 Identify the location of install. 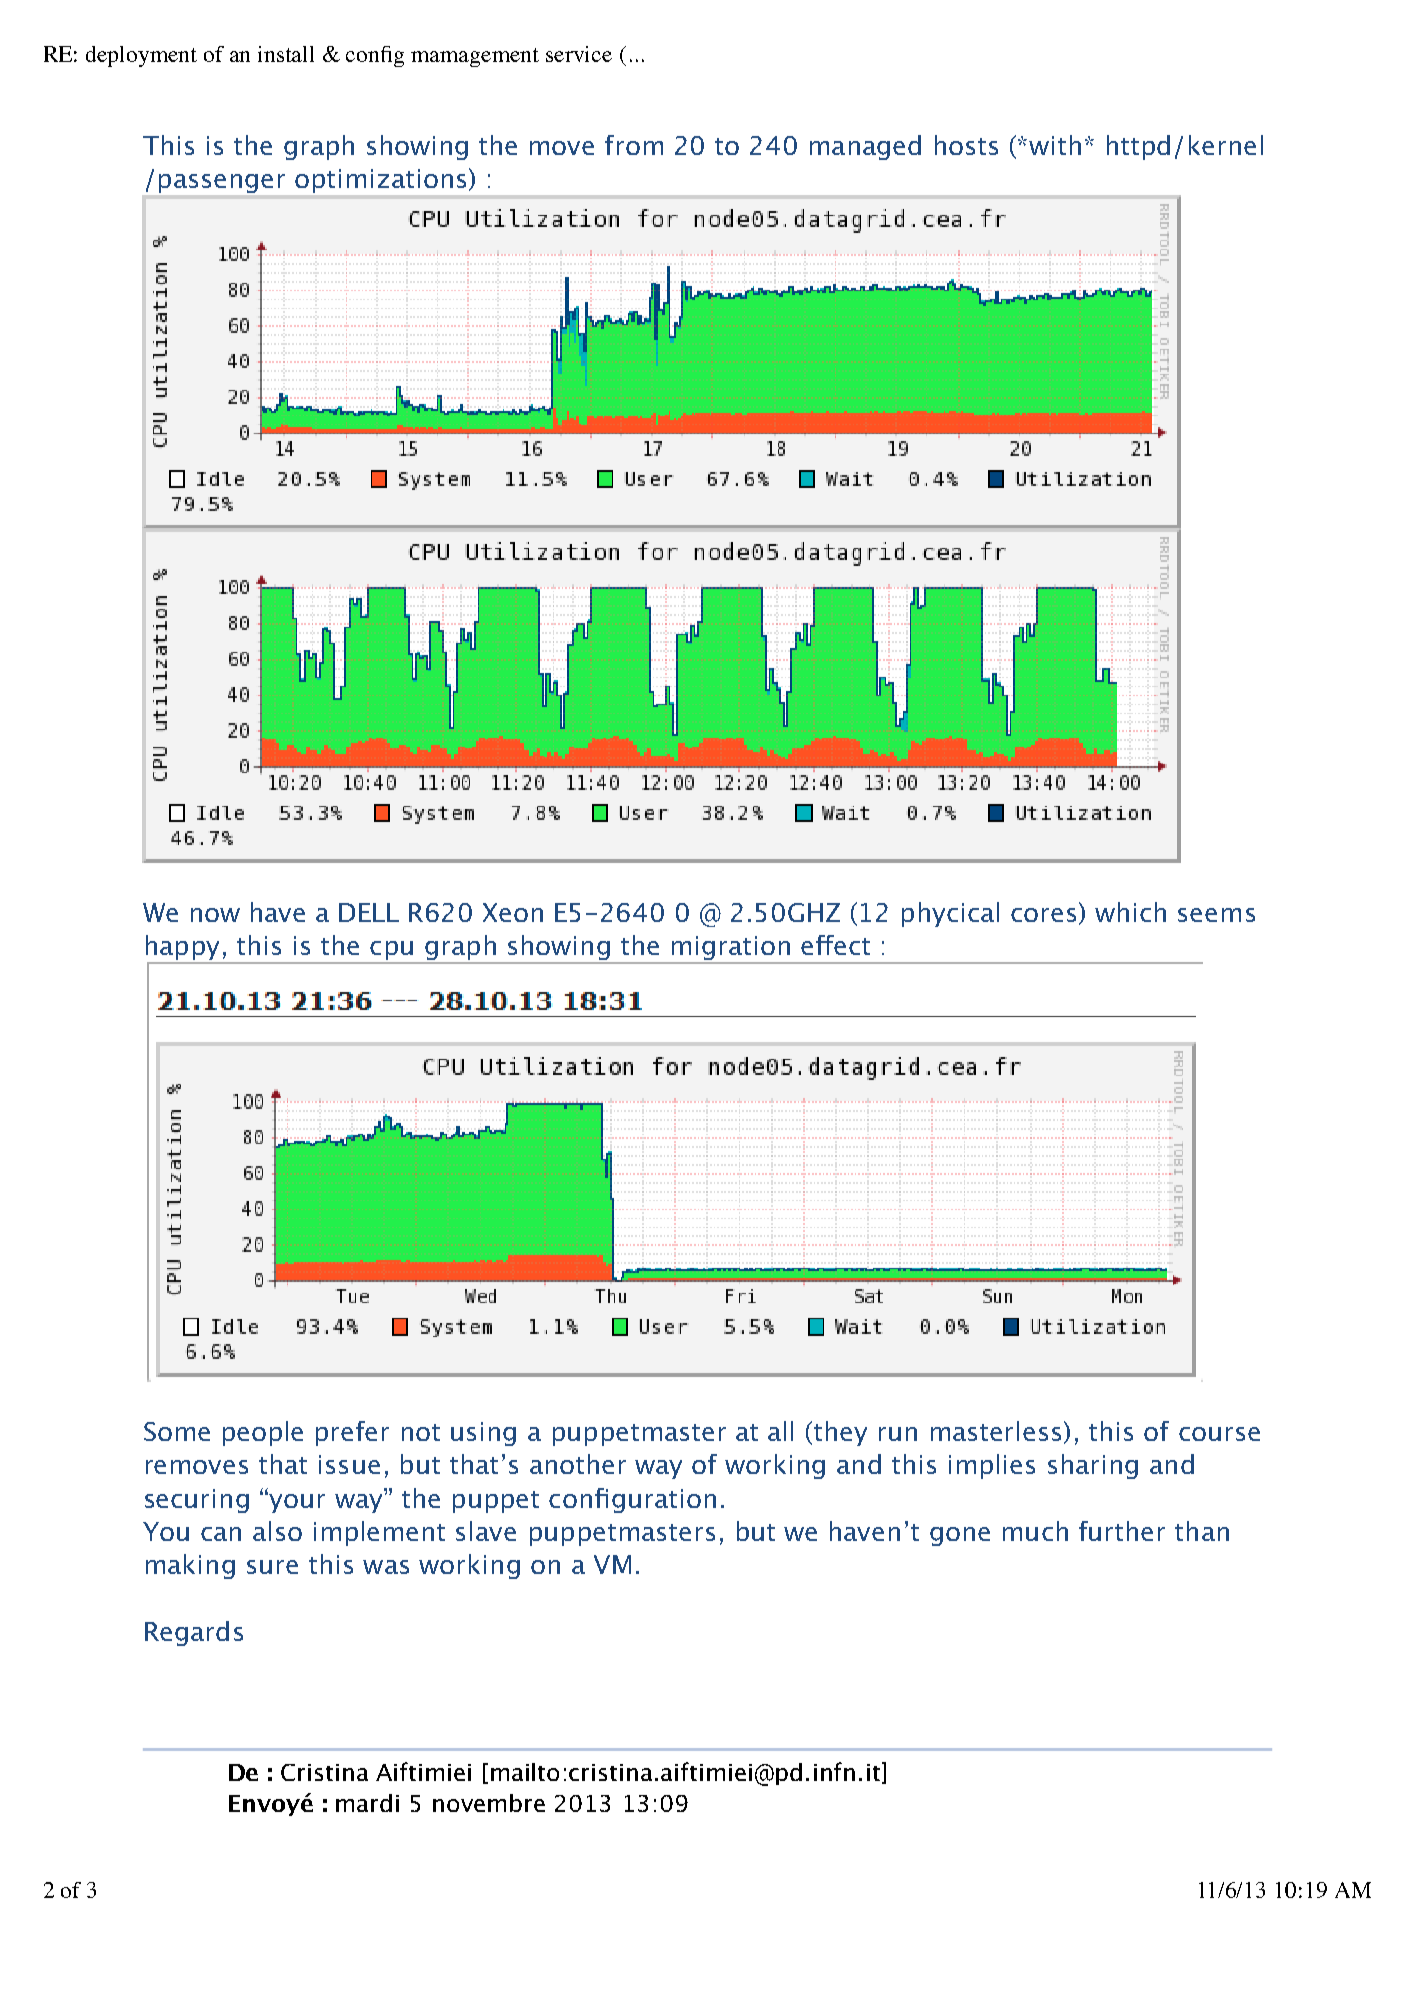
(286, 54).
